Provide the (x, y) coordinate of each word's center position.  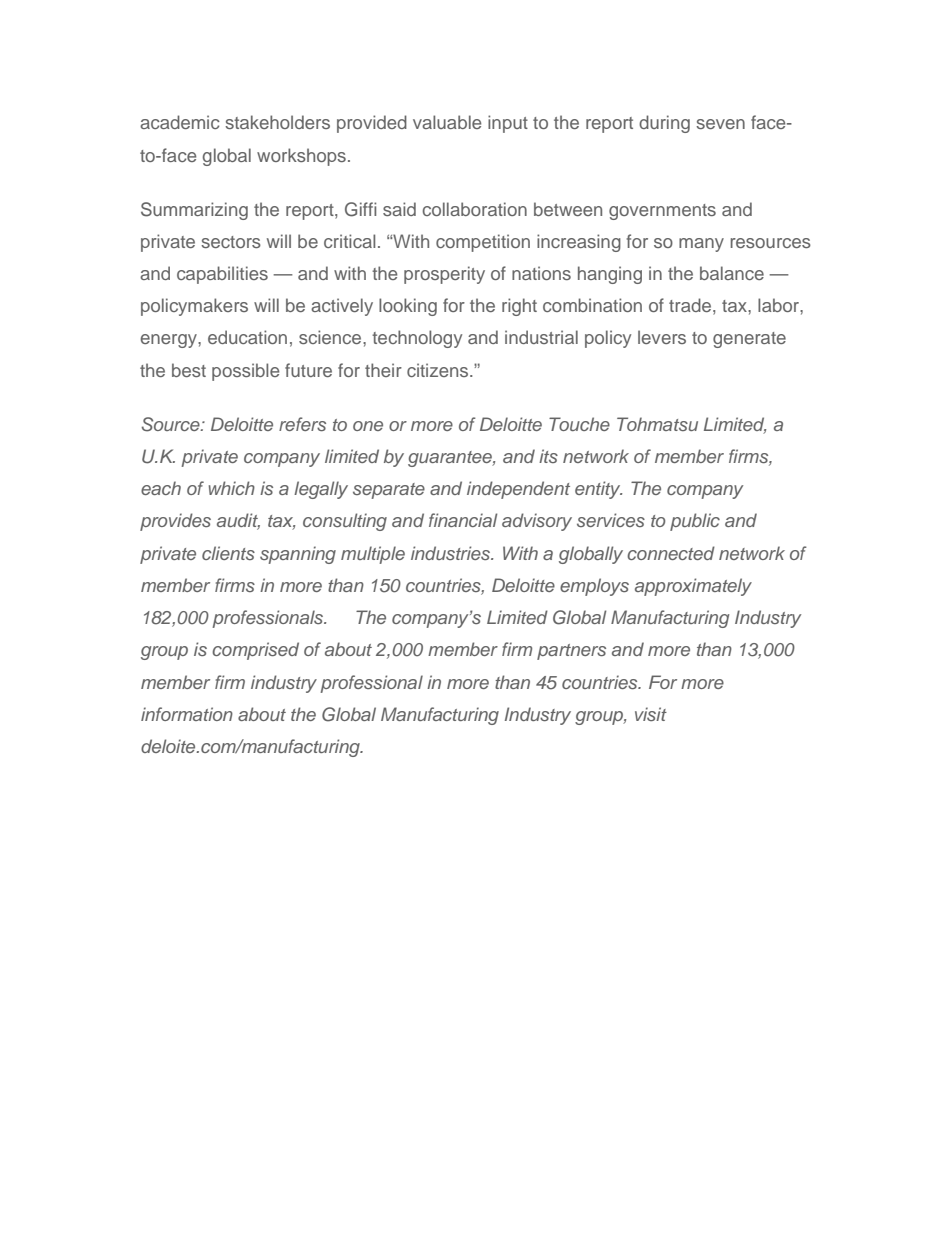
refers (302, 424)
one (368, 426)
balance (732, 273)
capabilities (222, 275)
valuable (447, 122)
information (187, 714)
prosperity (444, 275)
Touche (579, 424)
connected (671, 553)
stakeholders (277, 122)
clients (228, 553)
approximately (693, 587)
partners (571, 652)
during (664, 124)
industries (452, 553)
